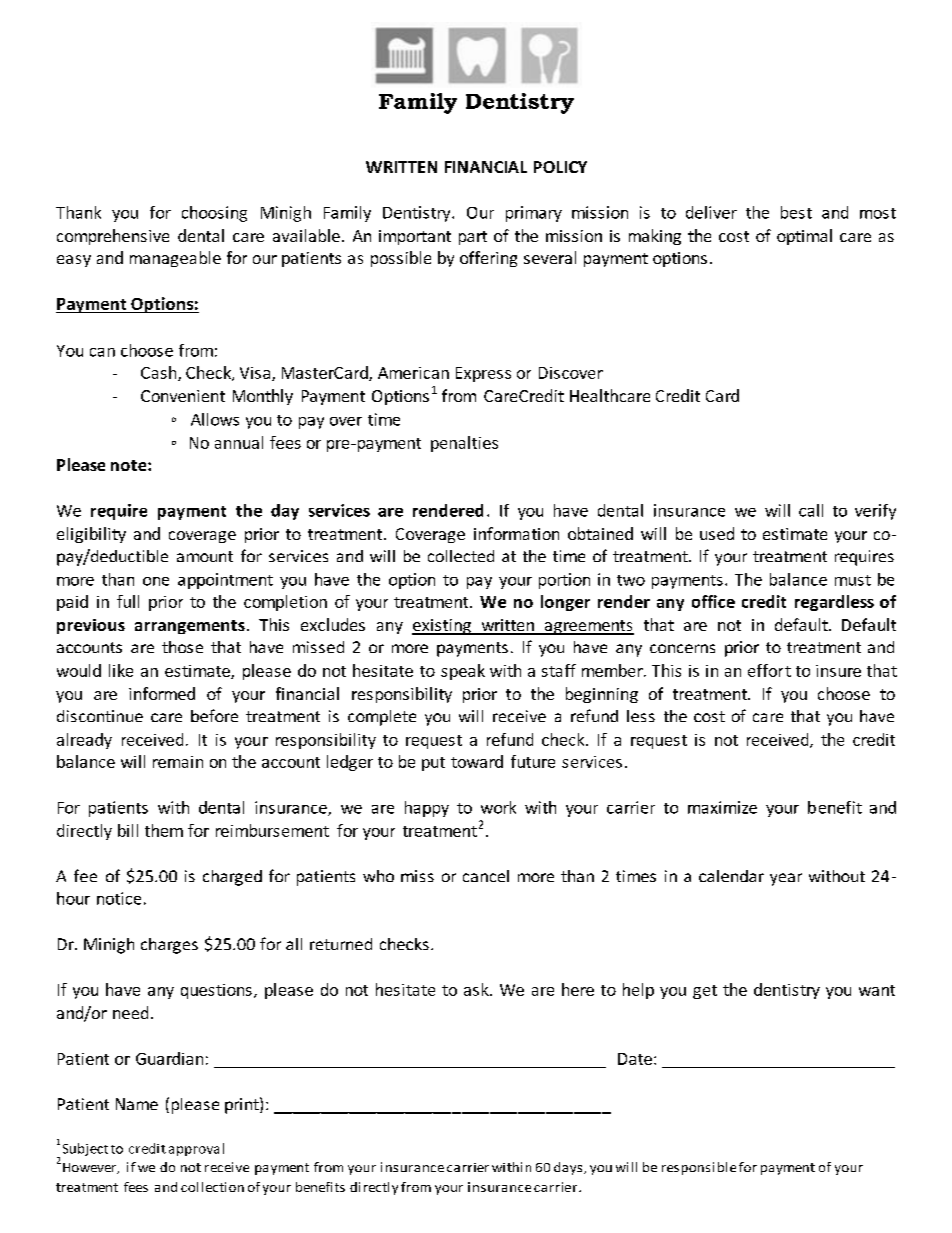  I want to click on effort, so click(769, 670).
